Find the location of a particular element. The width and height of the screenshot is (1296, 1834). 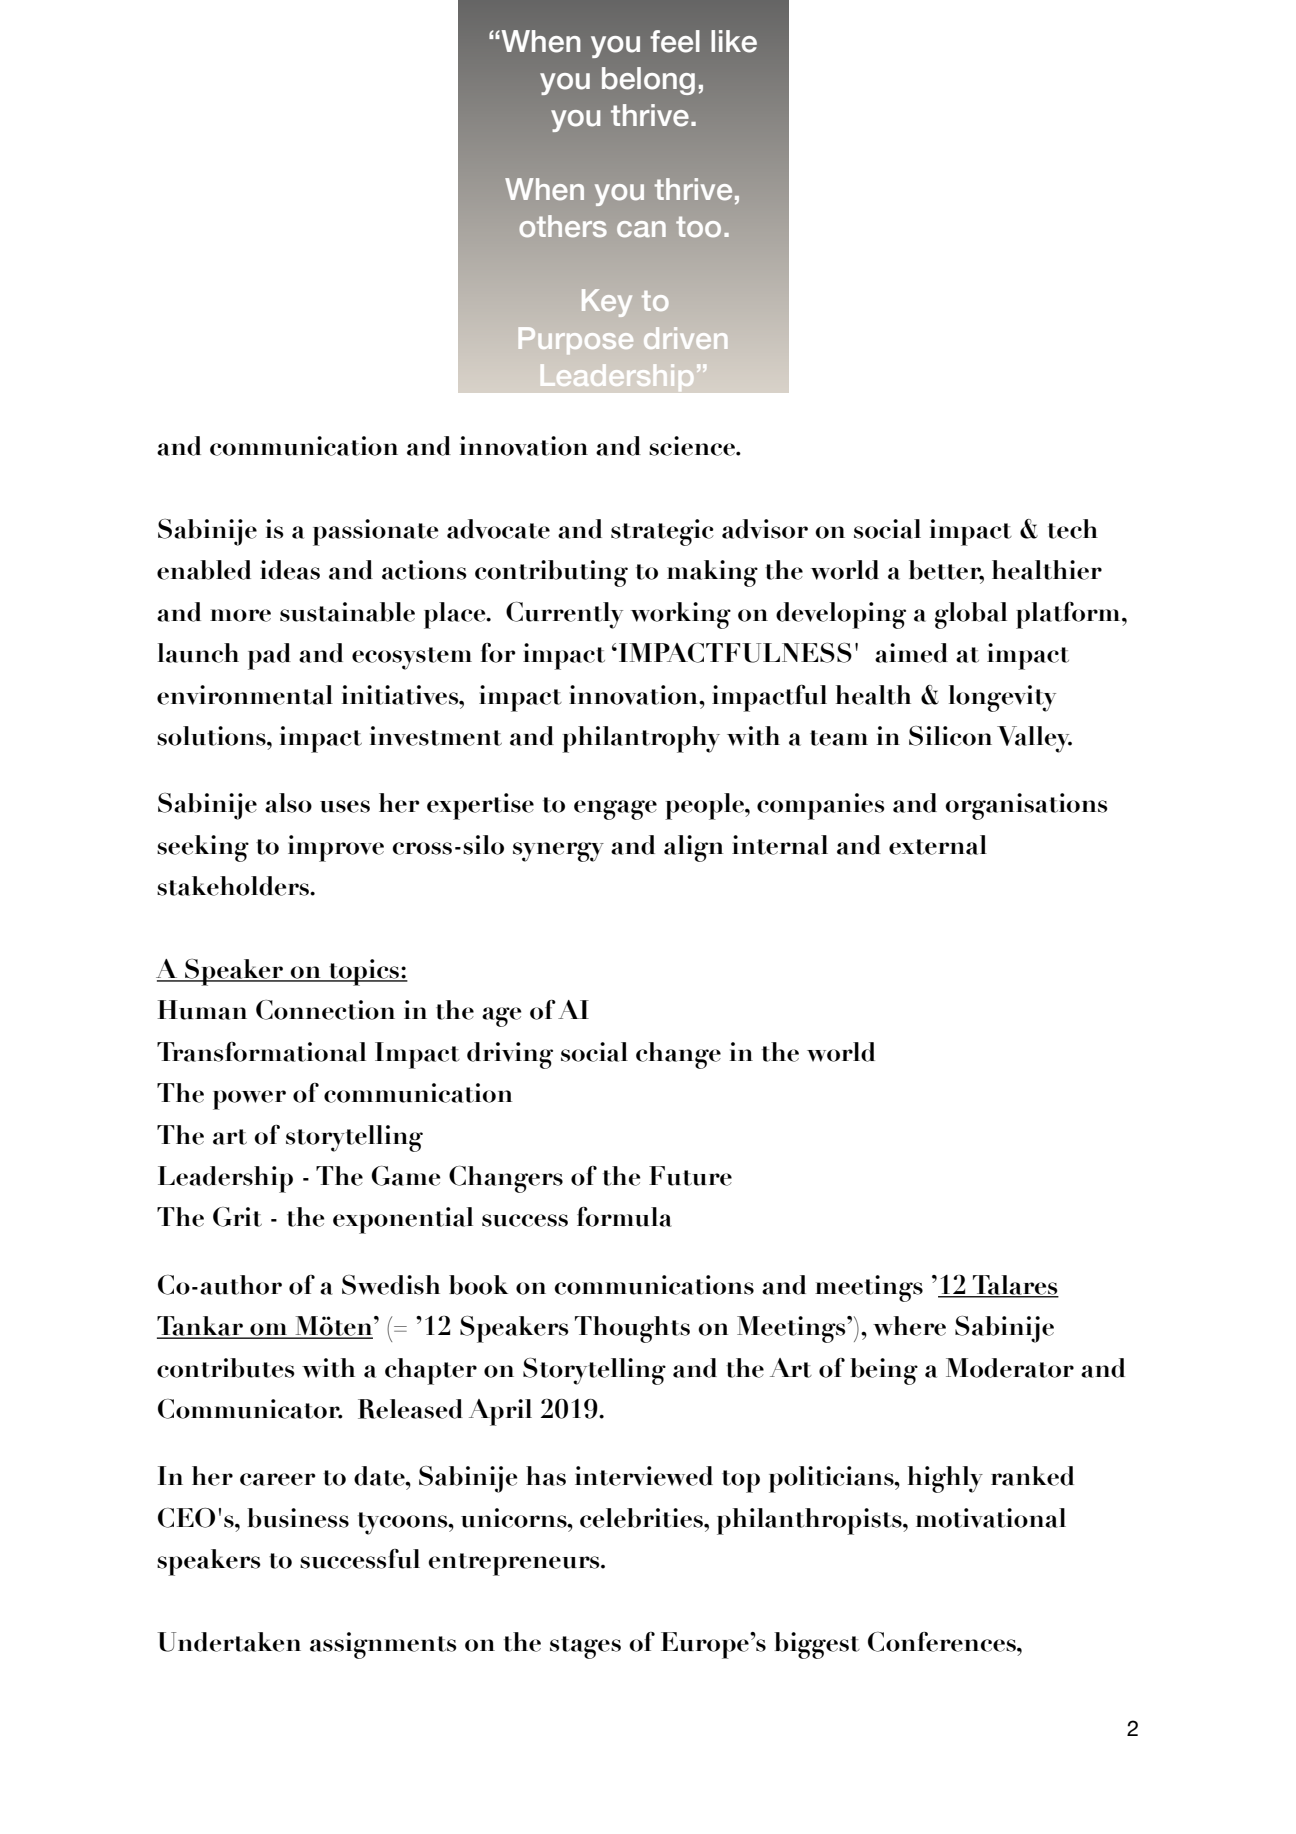

like is located at coordinates (734, 41).
